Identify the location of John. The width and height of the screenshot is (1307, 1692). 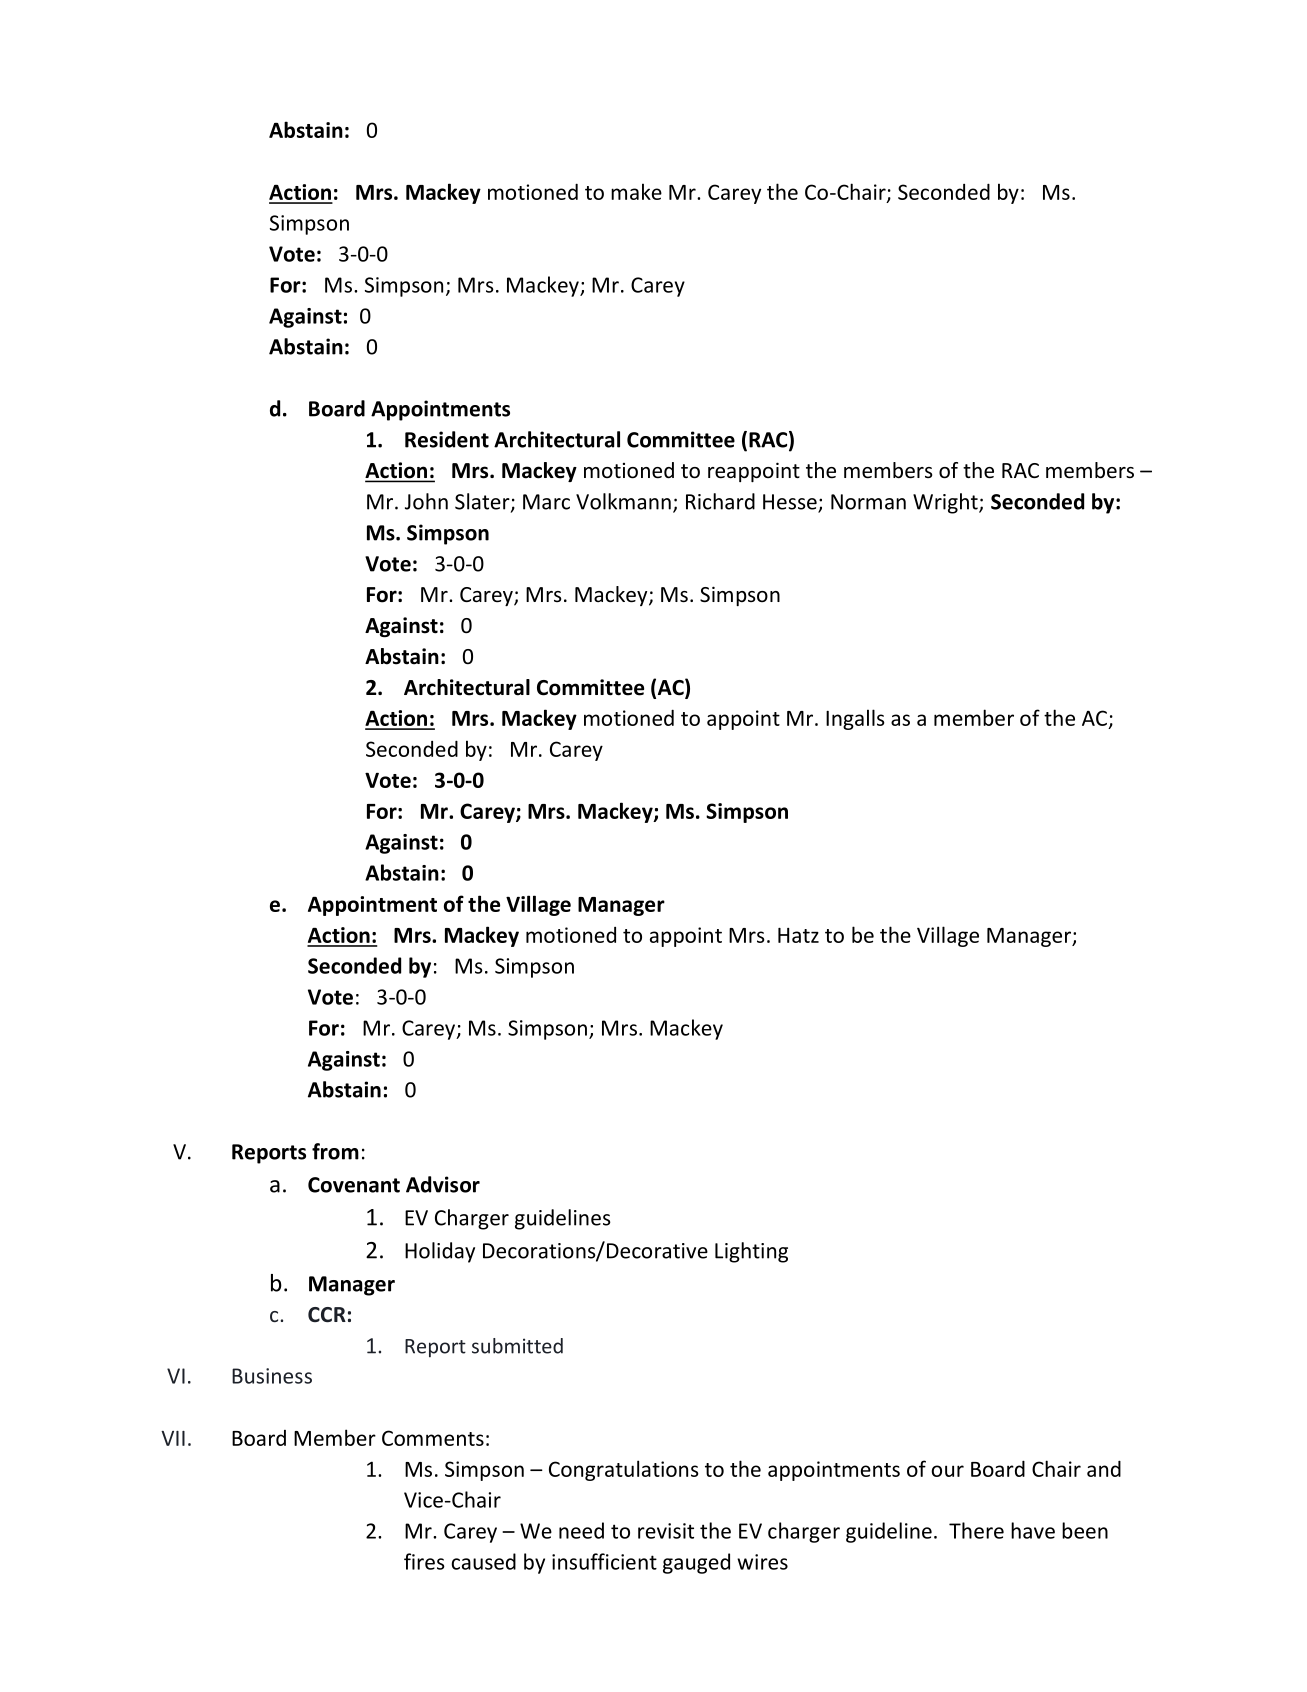
(426, 501).
